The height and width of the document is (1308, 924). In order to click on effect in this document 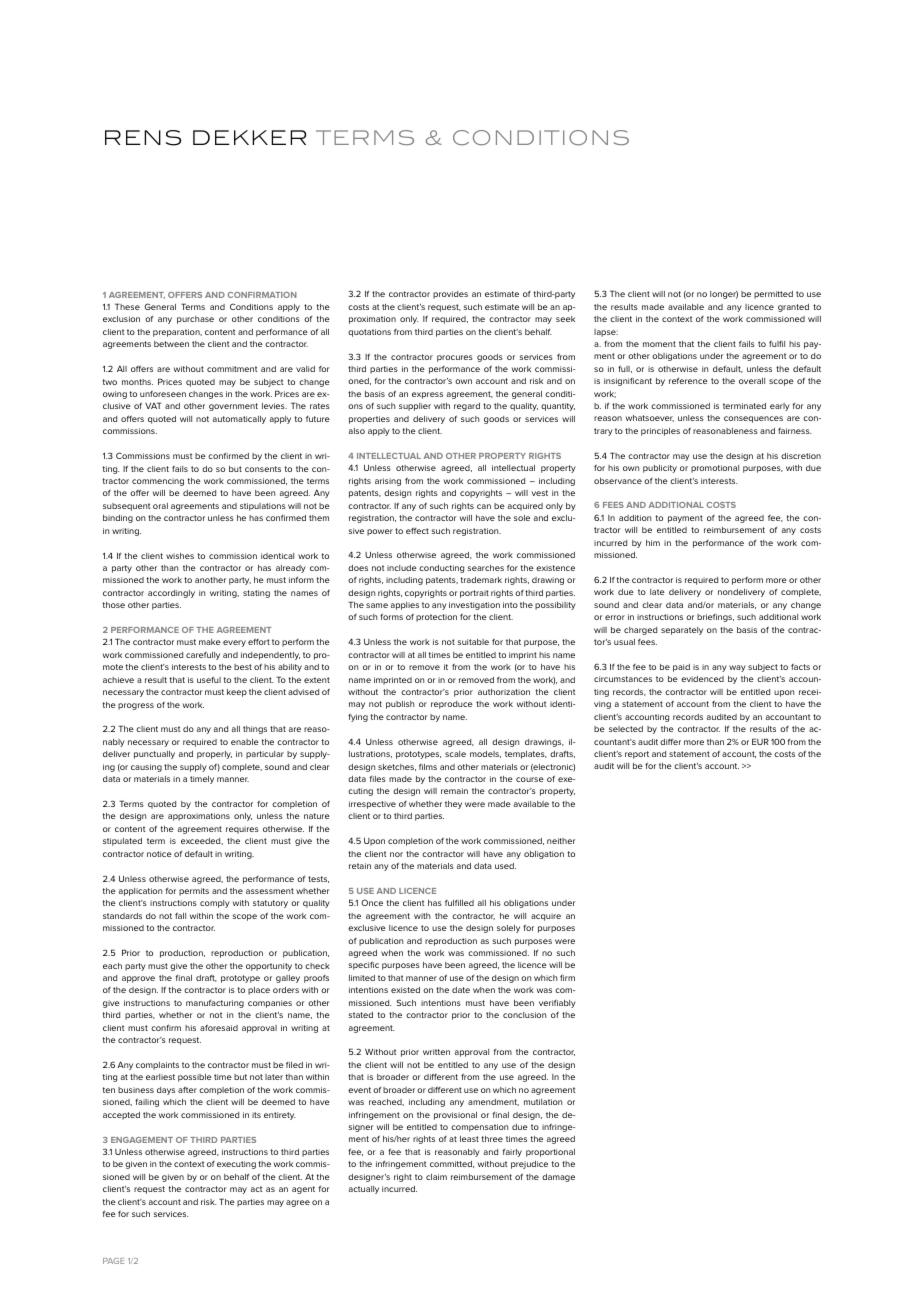, I will do `click(417, 531)`.
